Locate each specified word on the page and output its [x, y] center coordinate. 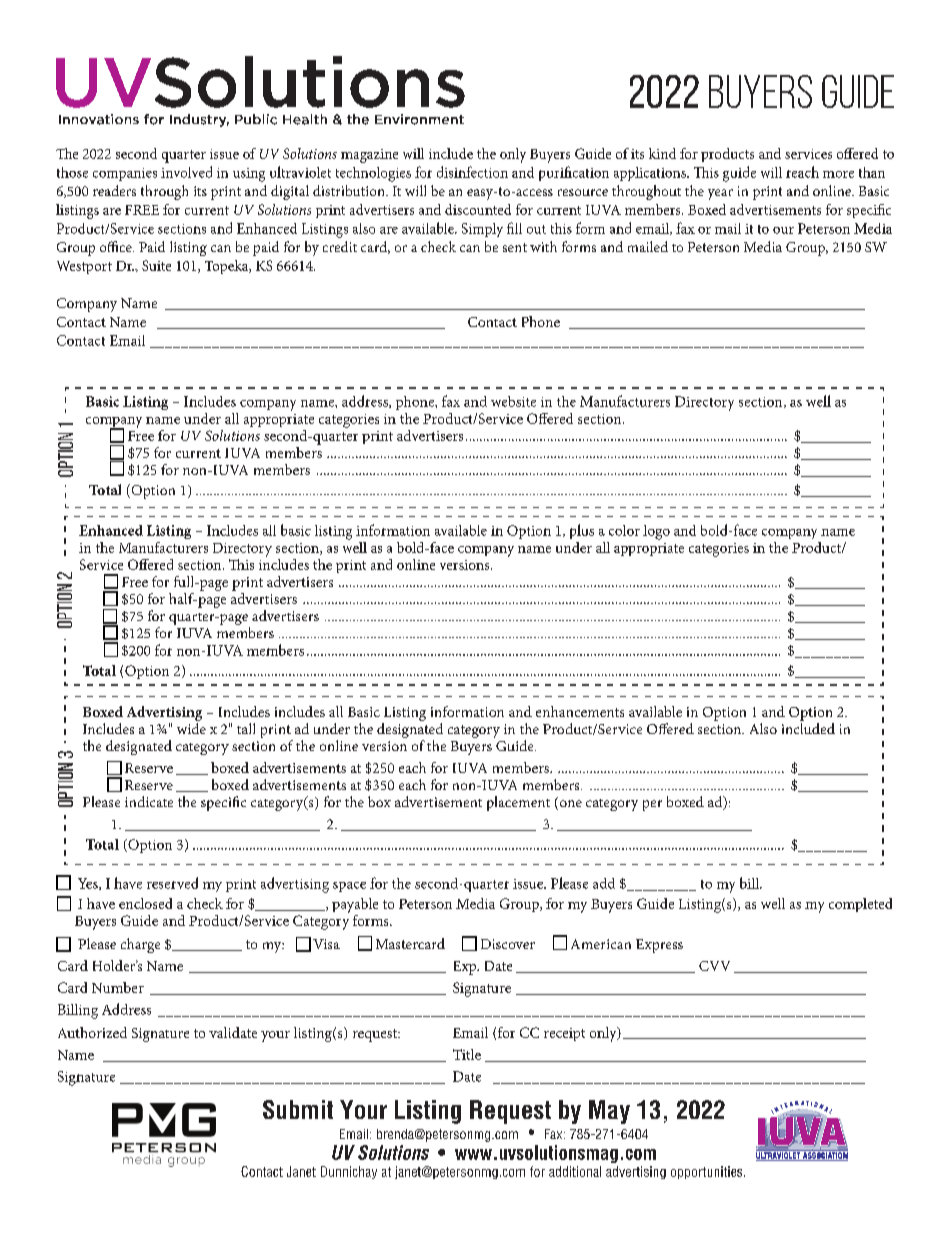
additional [575, 1171]
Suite [156, 265]
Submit [298, 1109]
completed [860, 905]
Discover [508, 944]
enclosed [145, 903]
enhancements [580, 711]
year [720, 194]
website [513, 401]
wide [191, 728]
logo [656, 532]
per [652, 805]
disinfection [472, 172]
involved [186, 172]
